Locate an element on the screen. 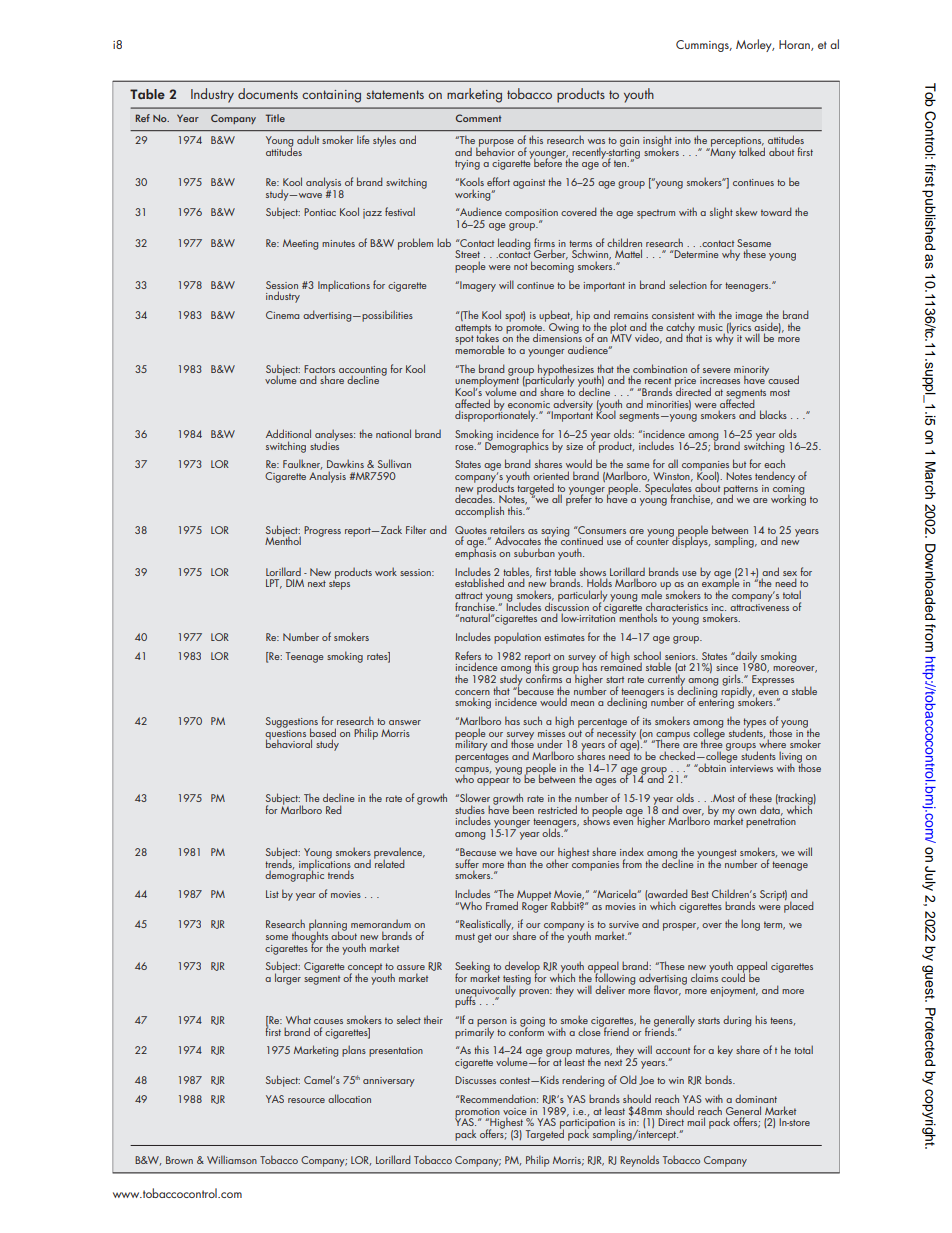 This screenshot has width=952, height=1233. documents is located at coordinates (268, 93).
